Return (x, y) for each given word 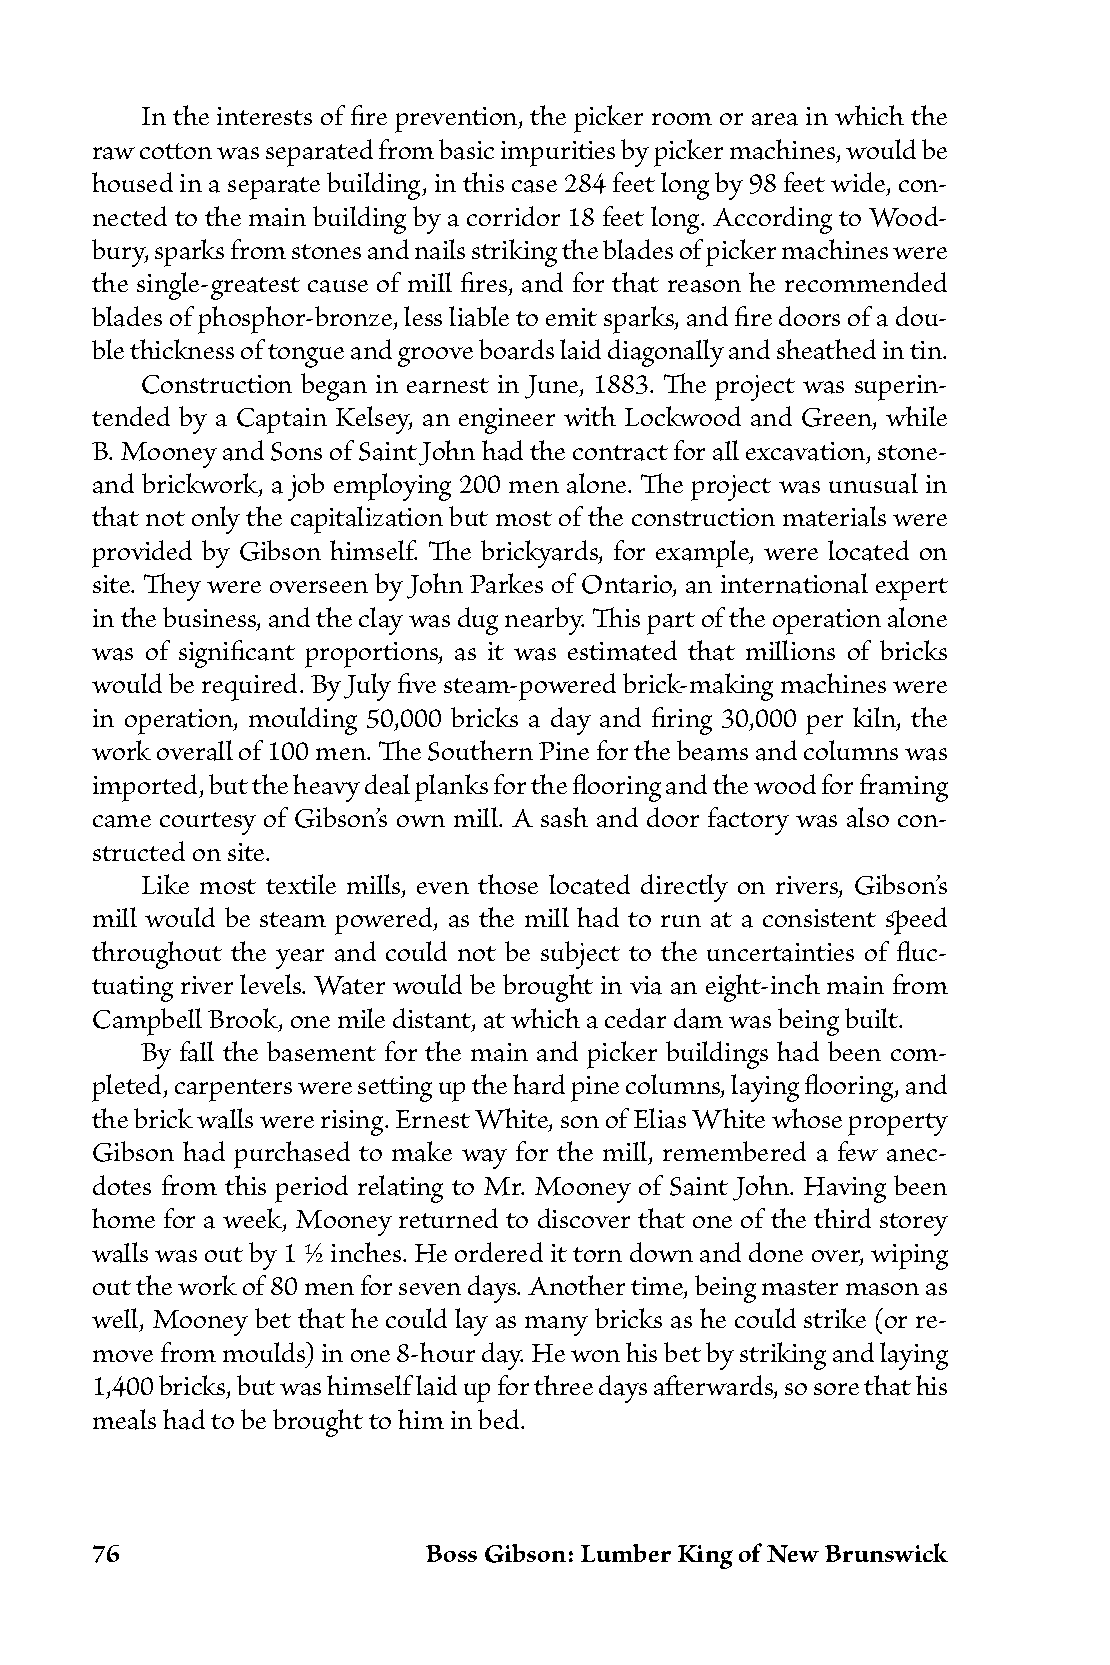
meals (124, 1419)
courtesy (208, 823)
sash (564, 817)
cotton (176, 151)
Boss (451, 1553)
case (534, 186)
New (793, 1554)
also (868, 817)
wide (859, 184)
